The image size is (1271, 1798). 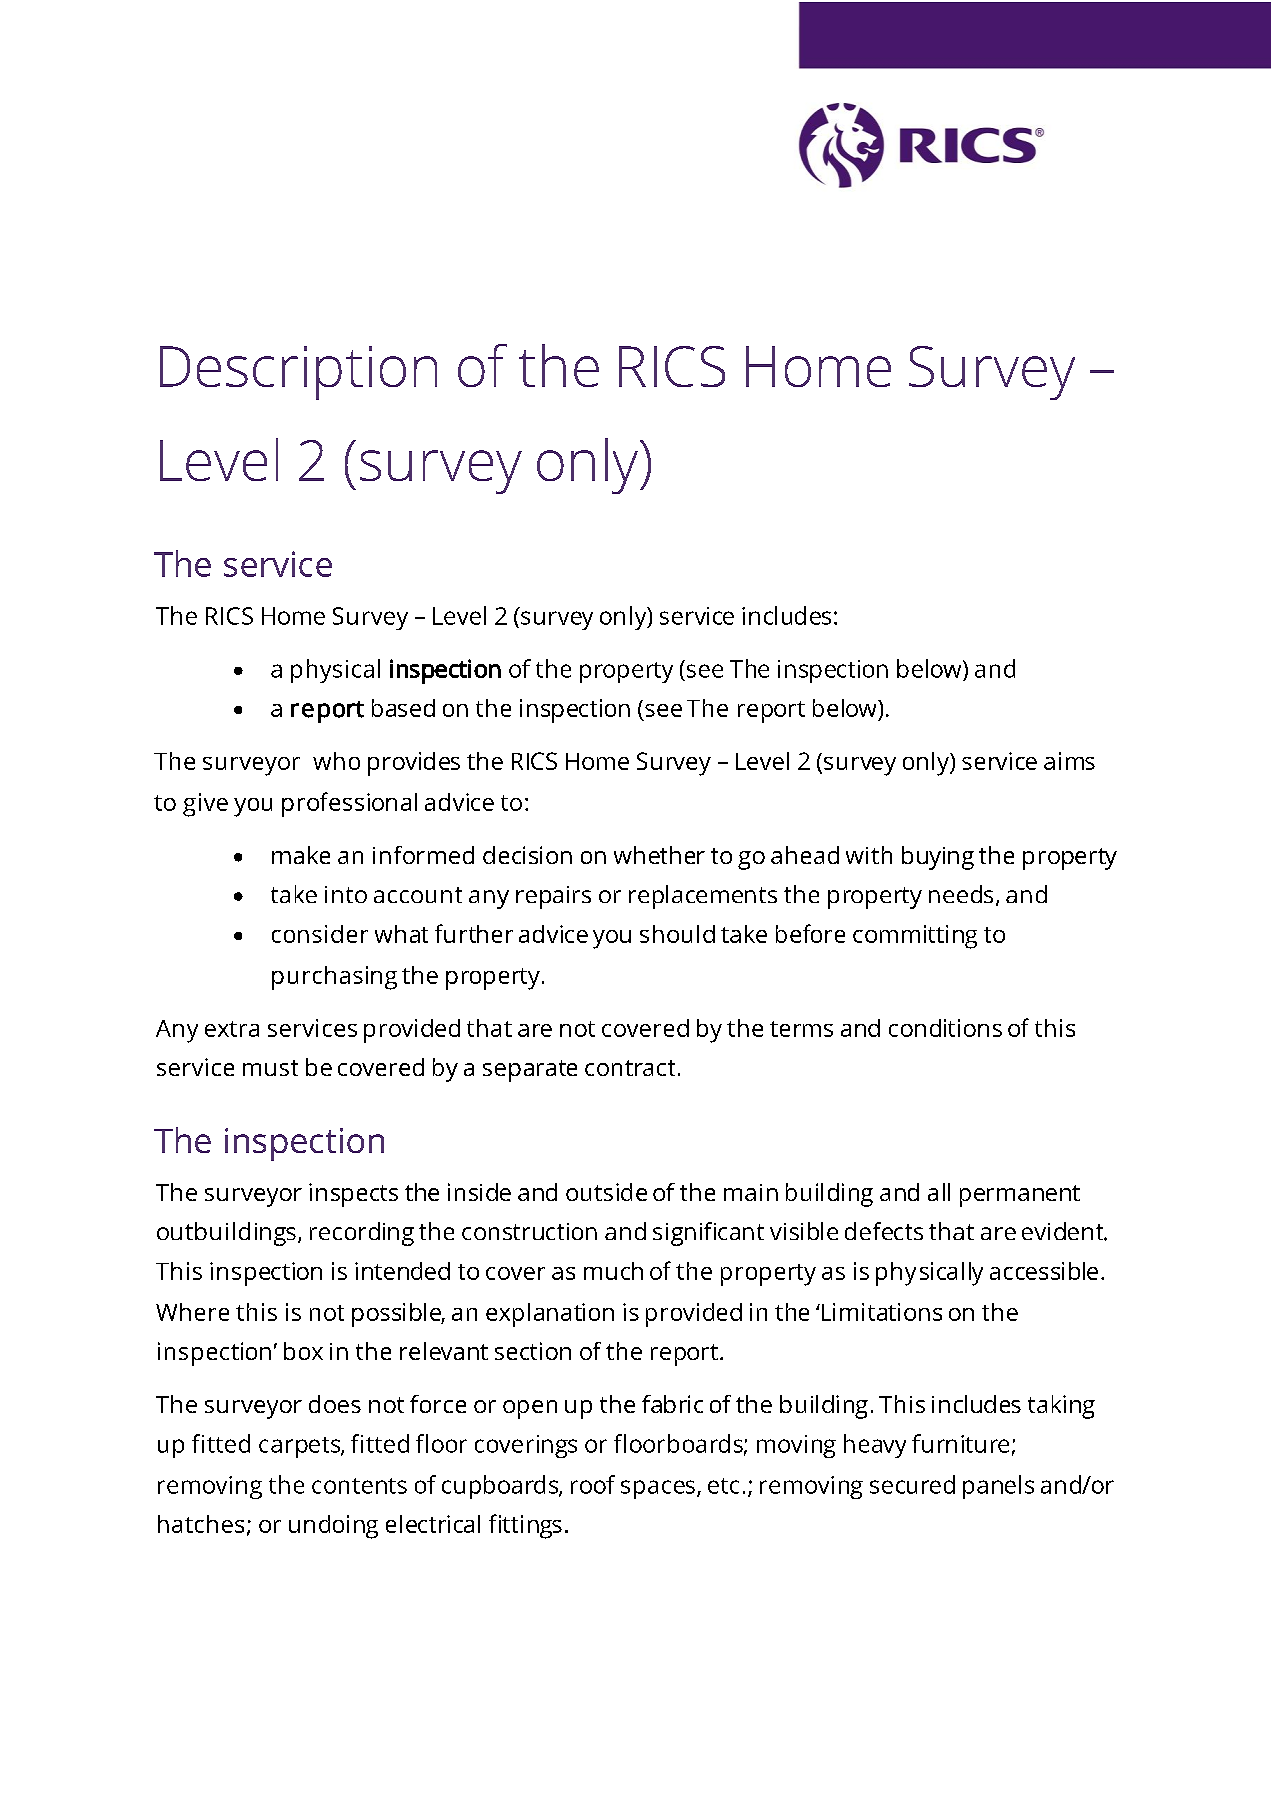 What do you see at coordinates (938, 858) in the document?
I see `buying` at bounding box center [938, 858].
